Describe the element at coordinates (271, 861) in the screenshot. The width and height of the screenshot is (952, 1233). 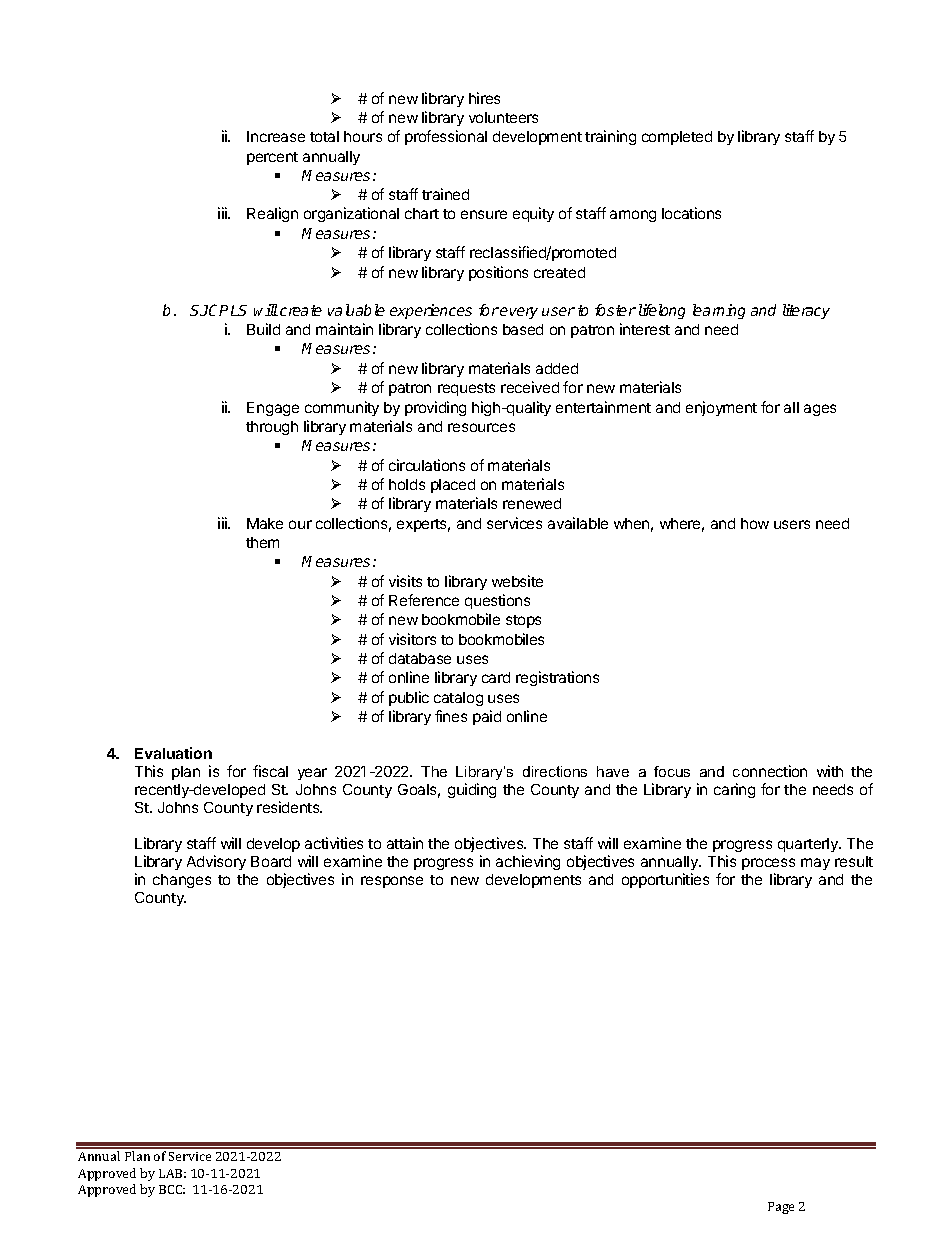
I see `Board` at that location.
